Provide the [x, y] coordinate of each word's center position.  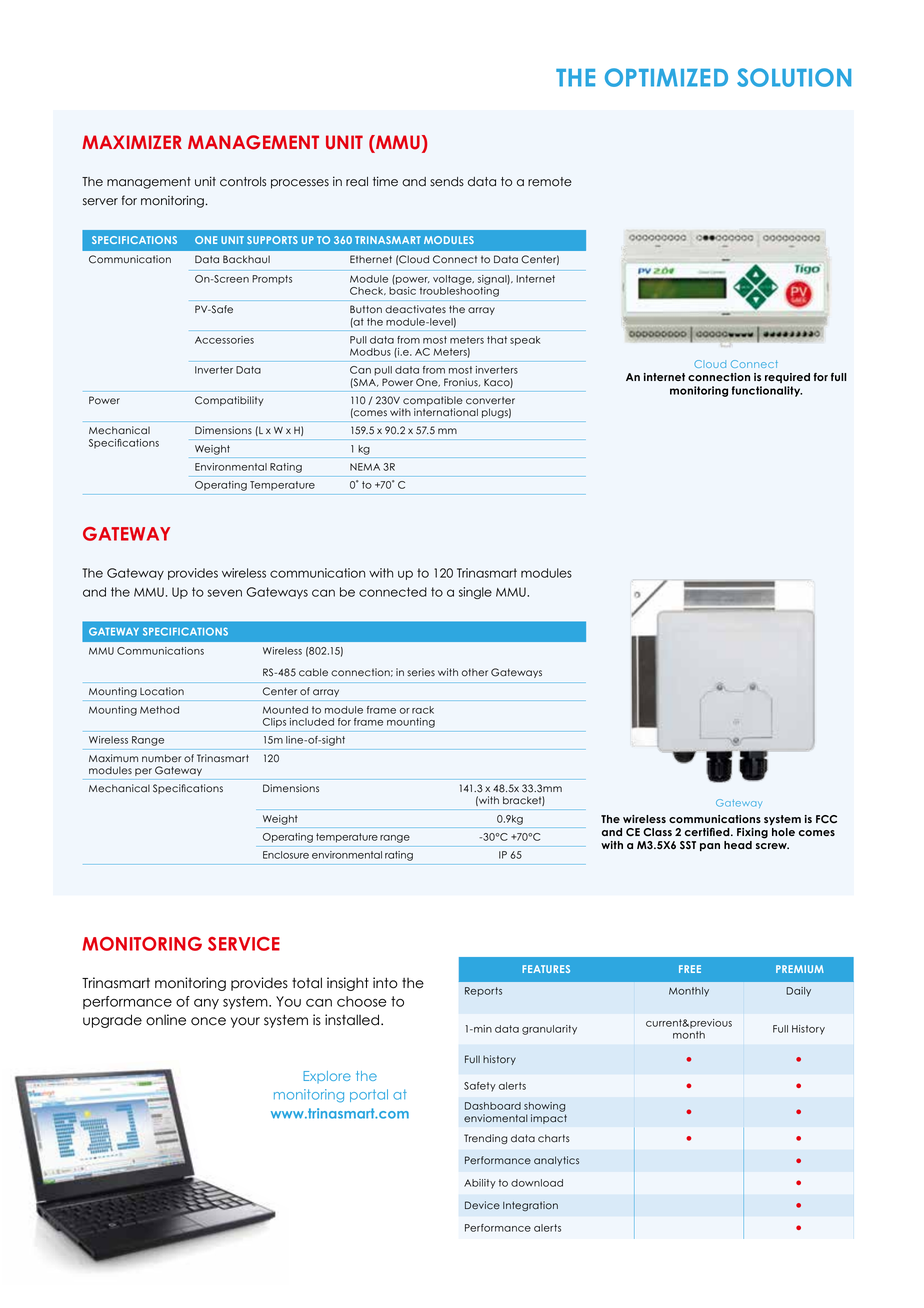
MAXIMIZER [132, 142]
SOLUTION [794, 77]
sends [447, 182]
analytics [556, 1161]
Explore [327, 1077]
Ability [480, 1184]
